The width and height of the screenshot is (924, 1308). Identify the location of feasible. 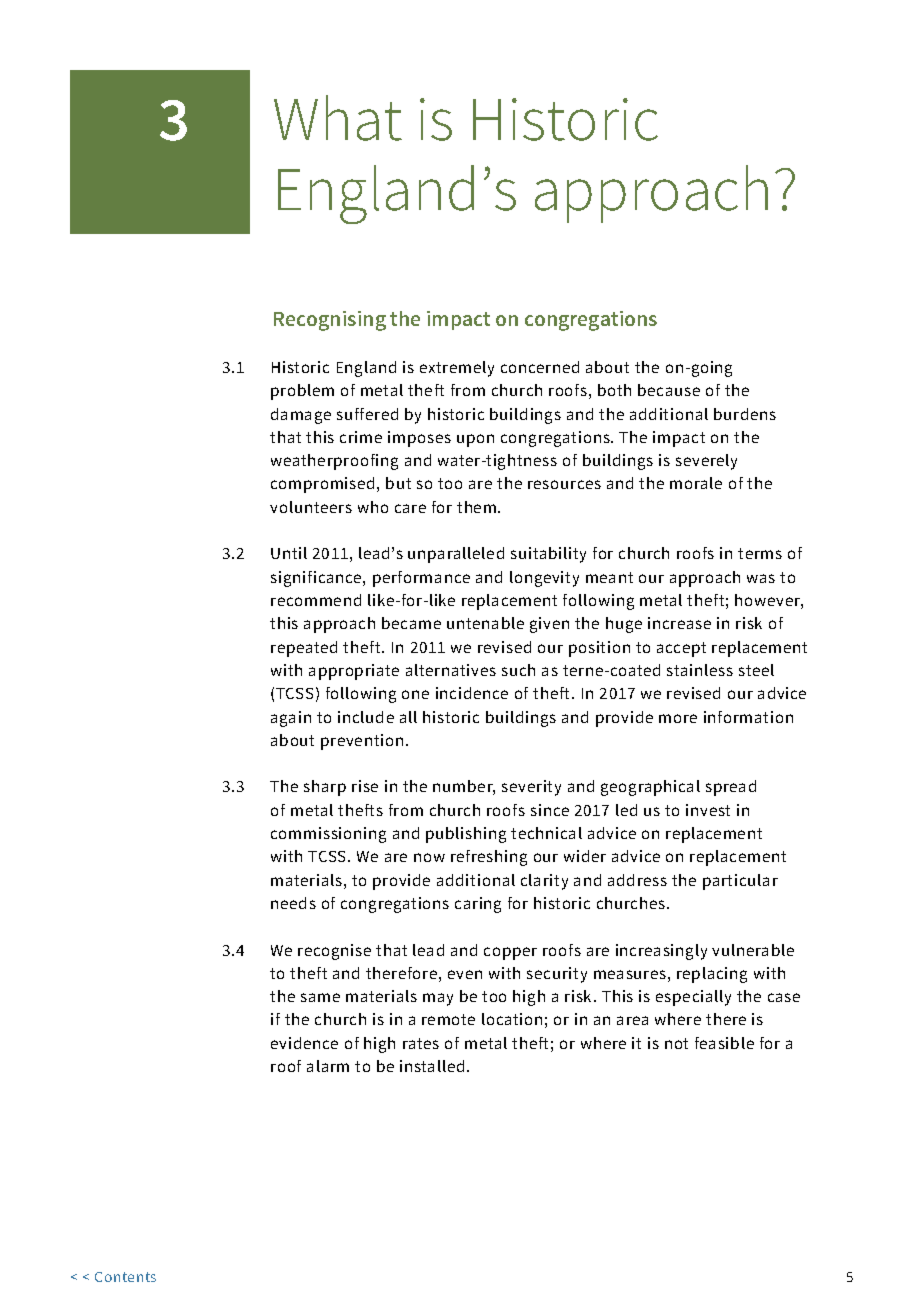
(724, 1043).
